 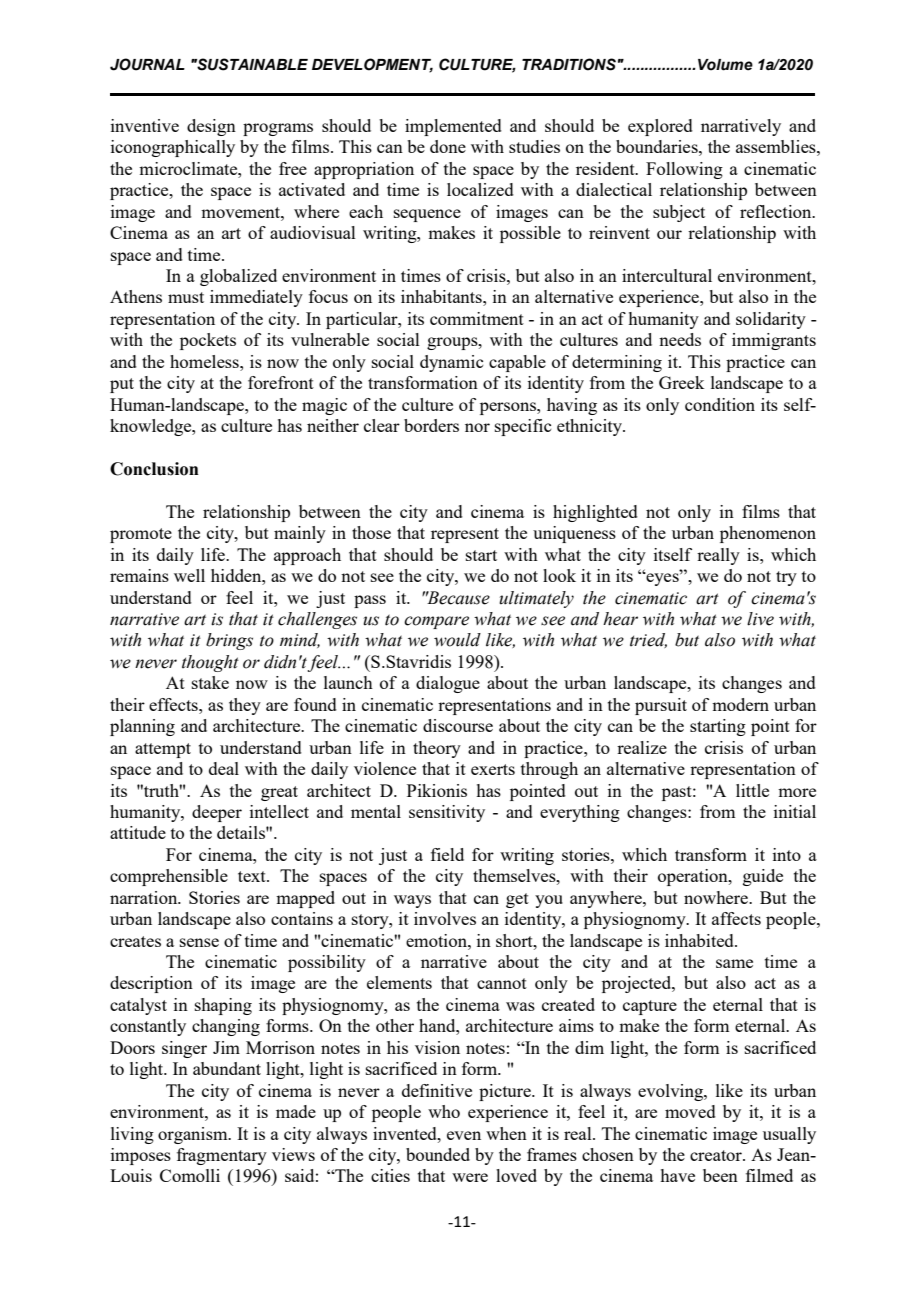 What do you see at coordinates (211, 127) in the page?
I see `design` at bounding box center [211, 127].
